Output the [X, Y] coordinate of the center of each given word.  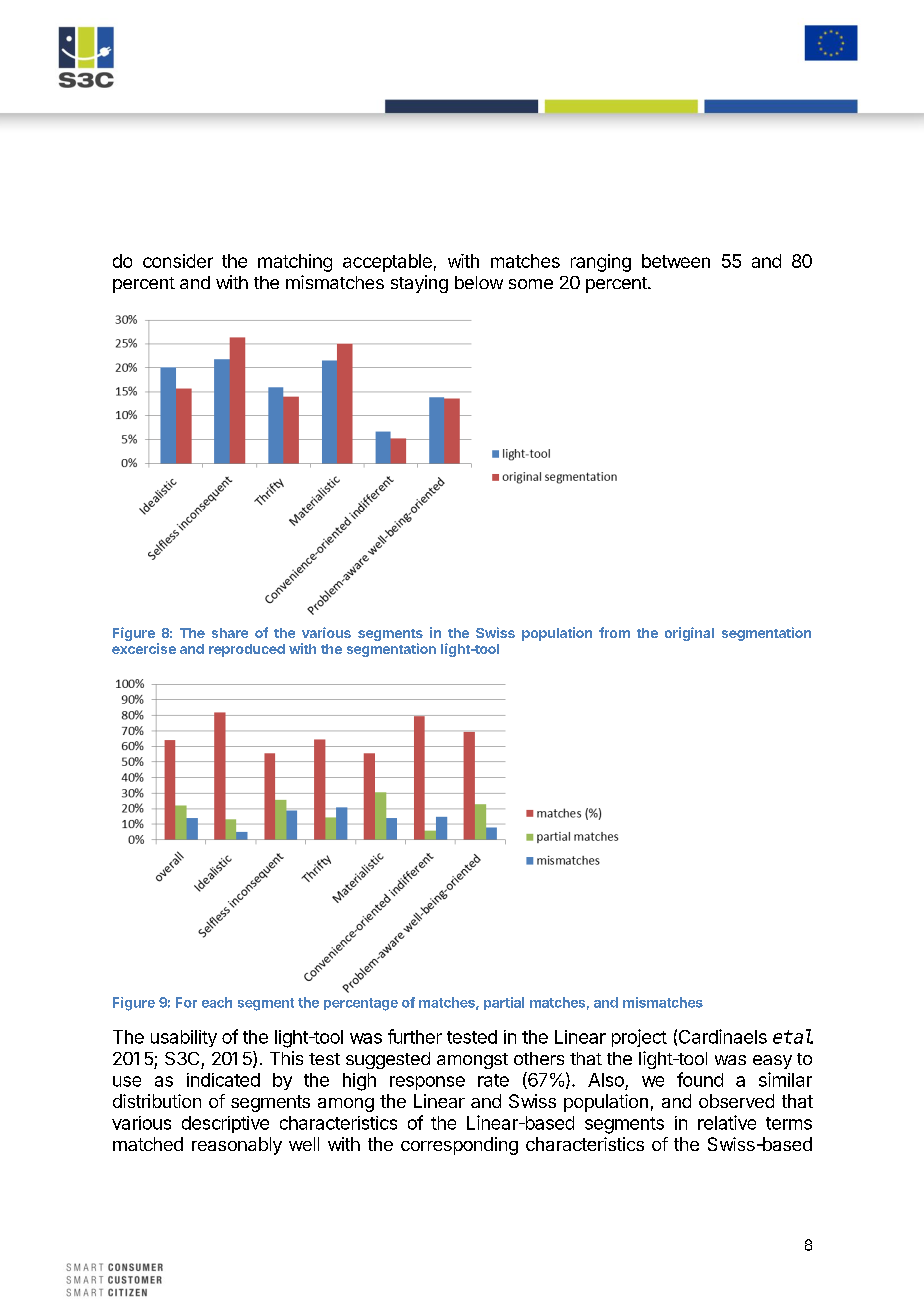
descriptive [225, 1124]
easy [772, 1062]
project [639, 1038]
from [614, 632]
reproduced [247, 650]
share [230, 633]
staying [419, 284]
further [415, 1036]
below [479, 282]
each [217, 1002]
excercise [144, 648]
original [689, 634]
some [531, 284]
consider [178, 261]
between [676, 261]
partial [504, 1003]
